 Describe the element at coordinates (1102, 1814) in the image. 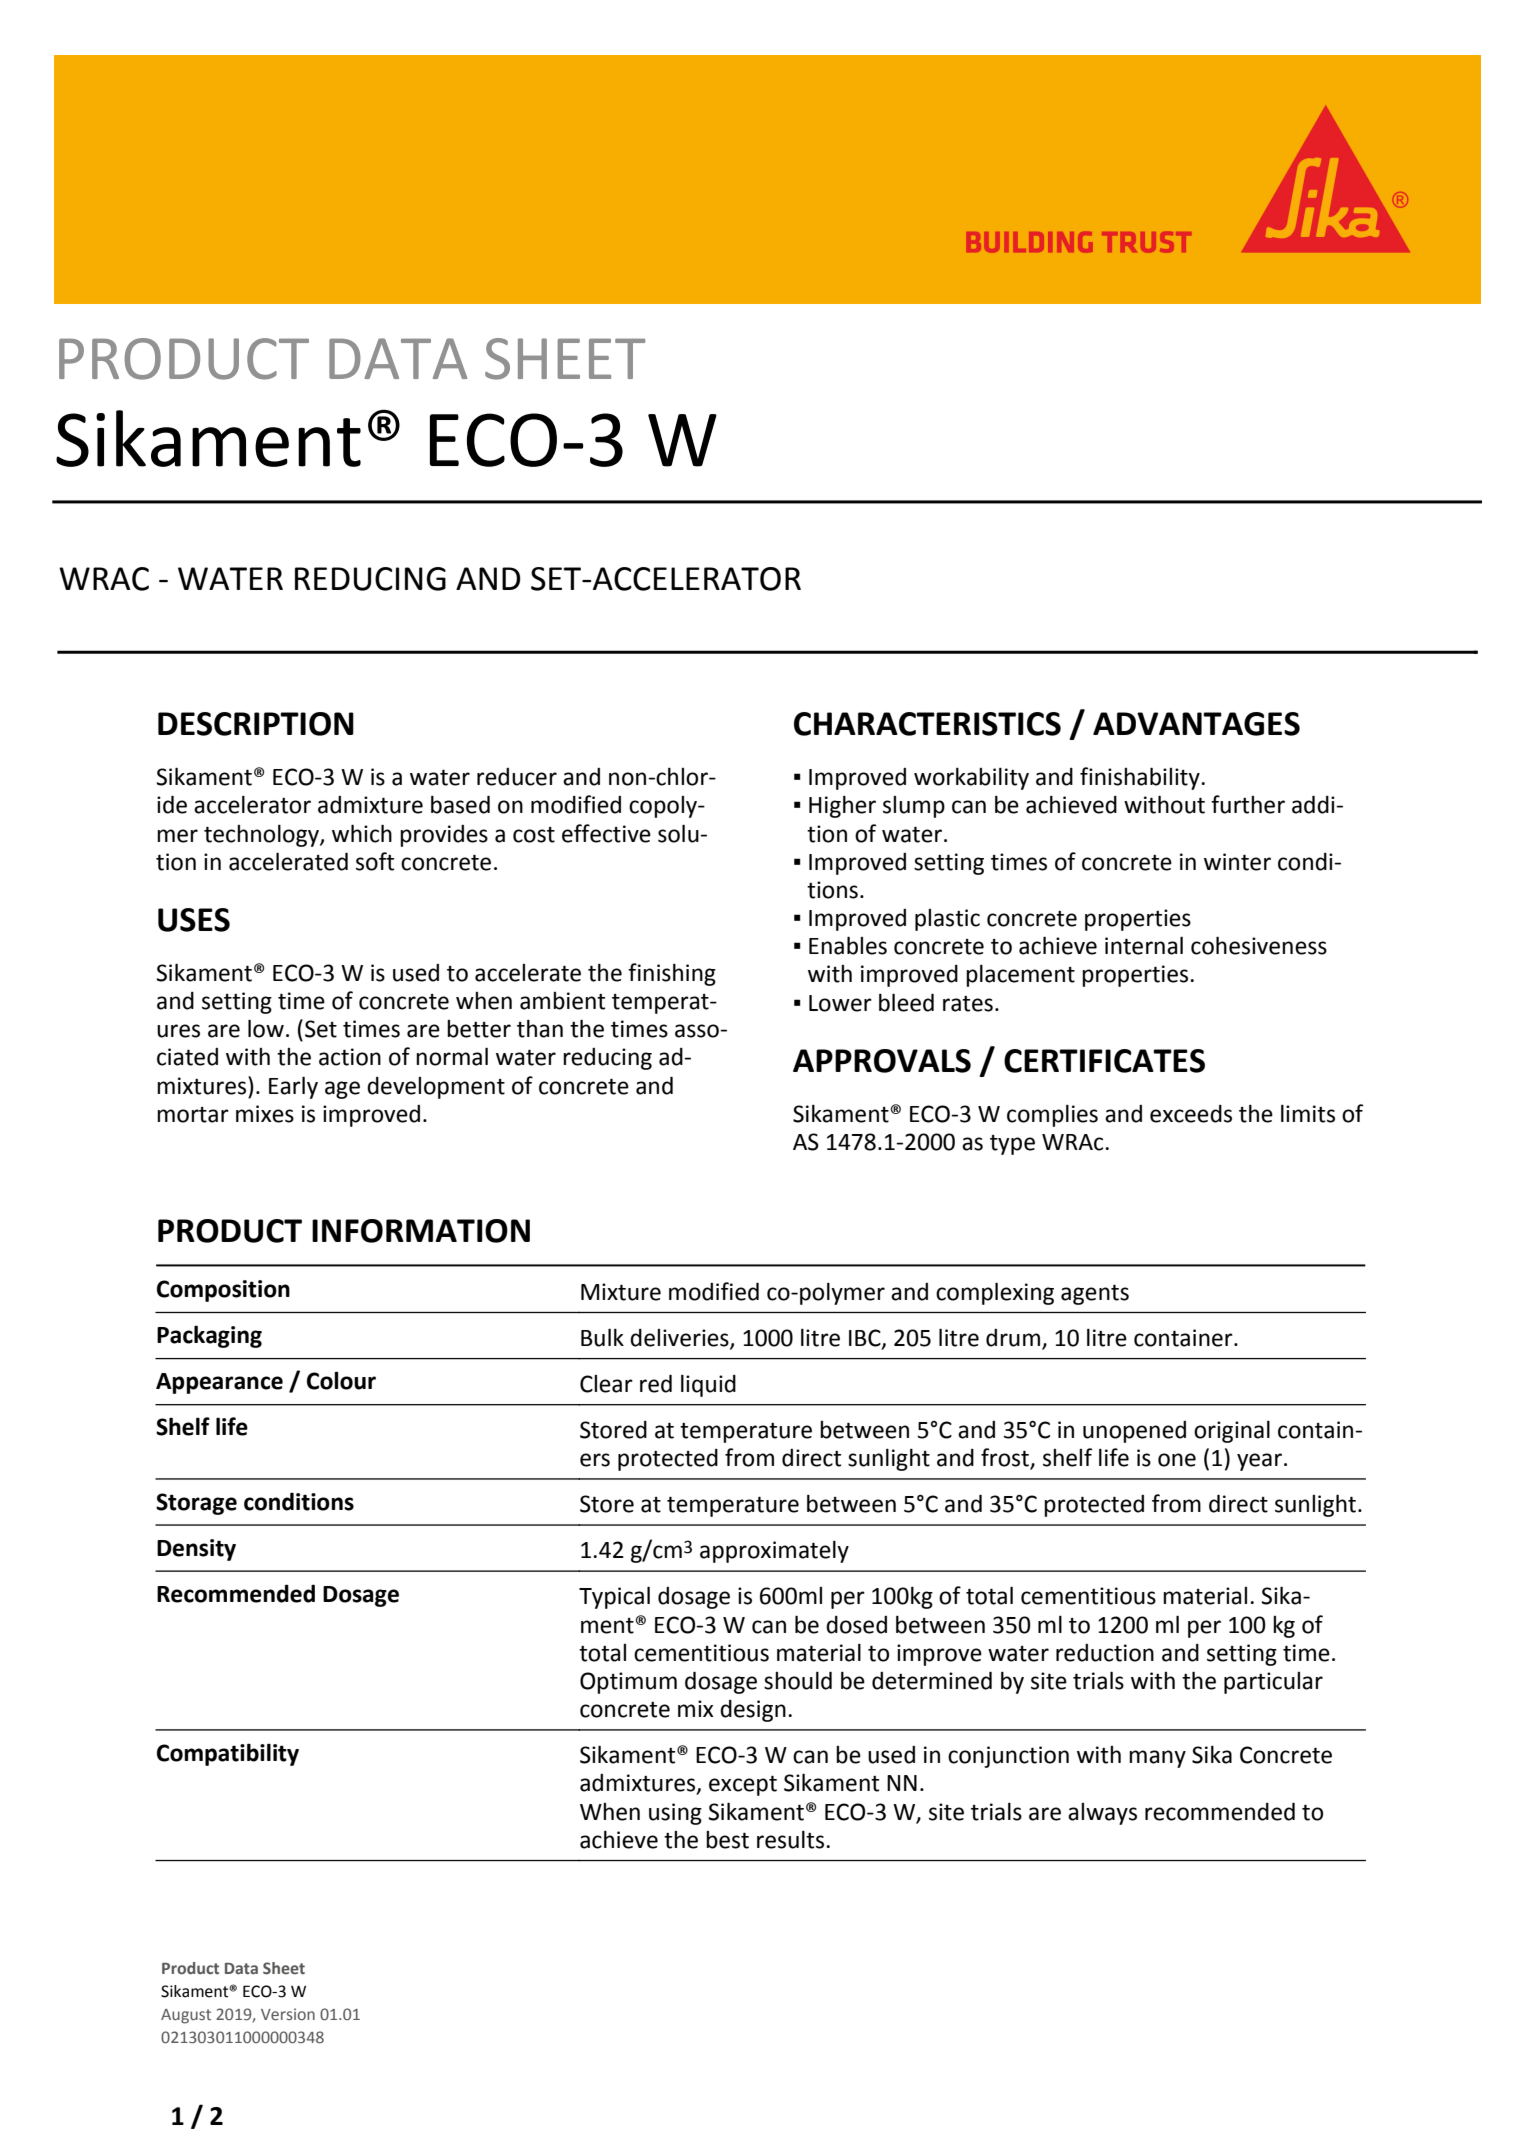

I see `always` at that location.
